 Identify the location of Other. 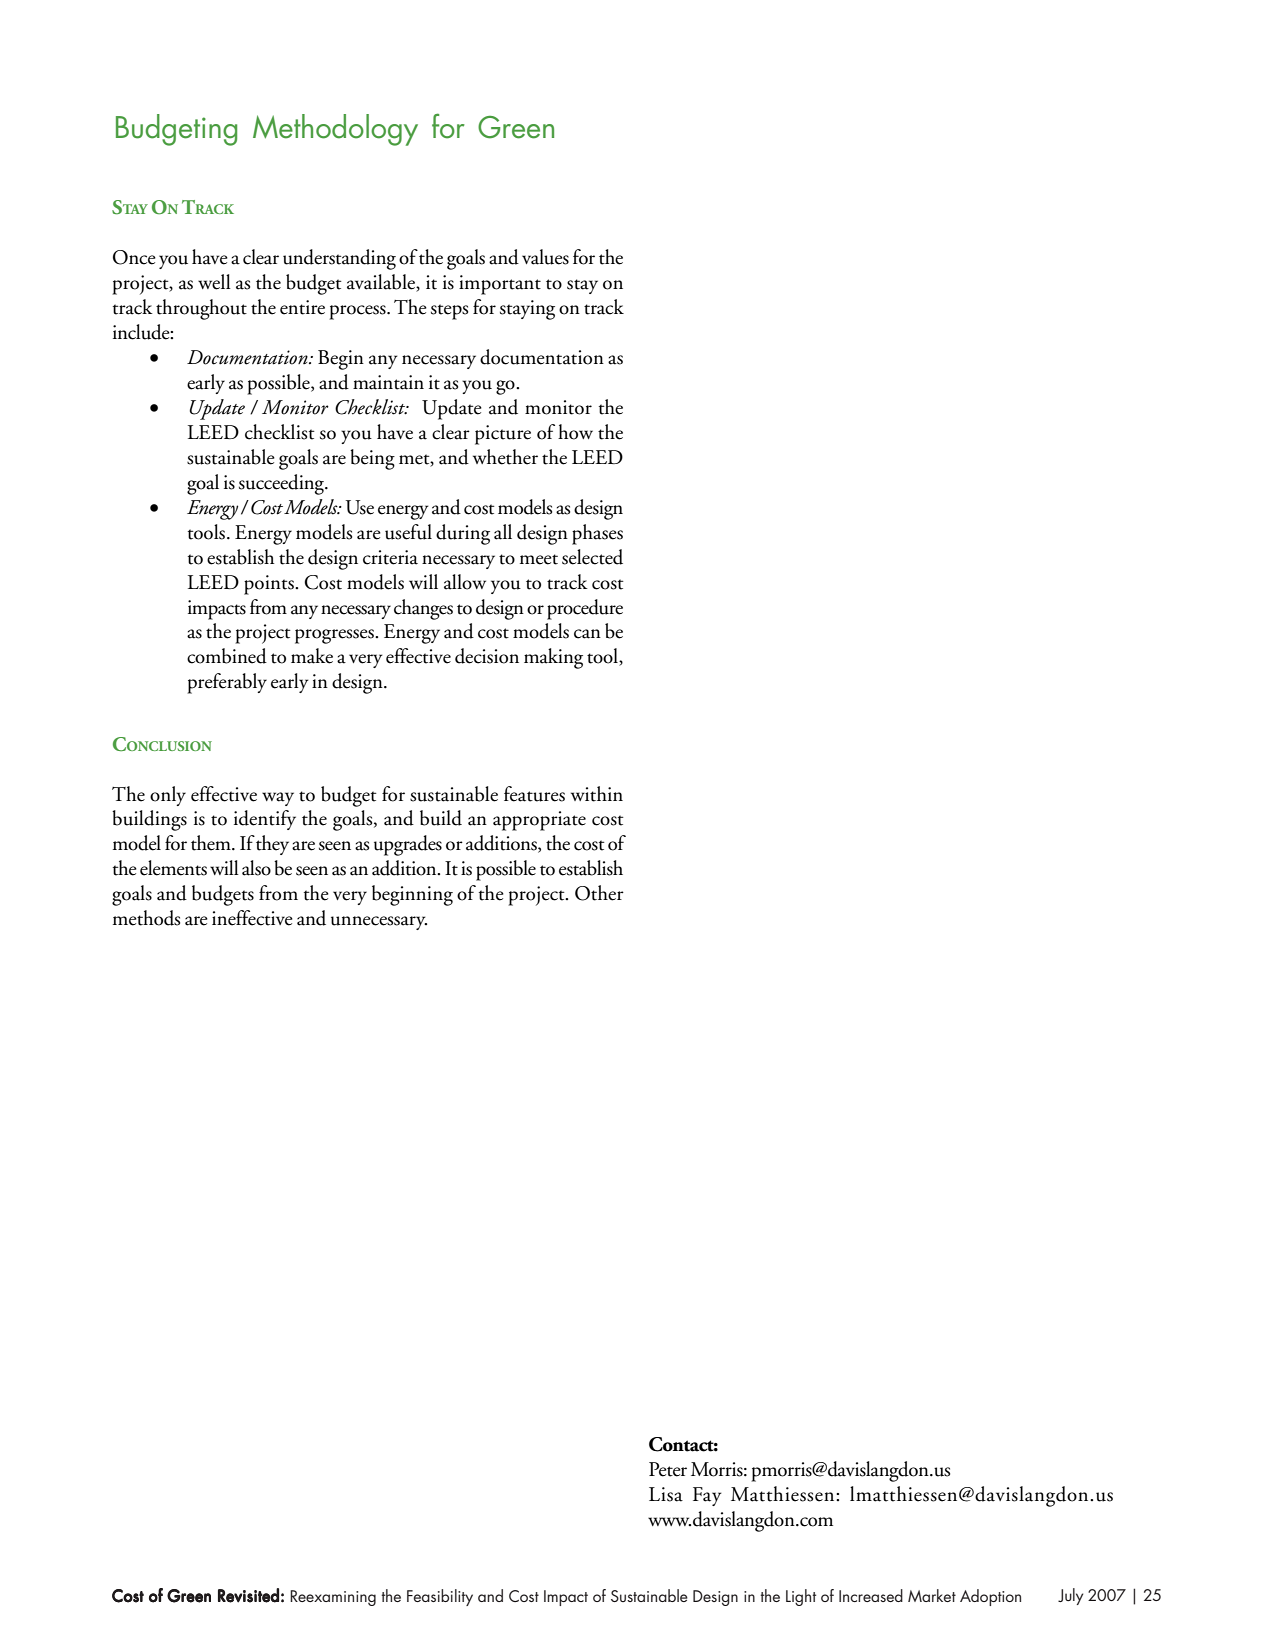
(599, 893).
